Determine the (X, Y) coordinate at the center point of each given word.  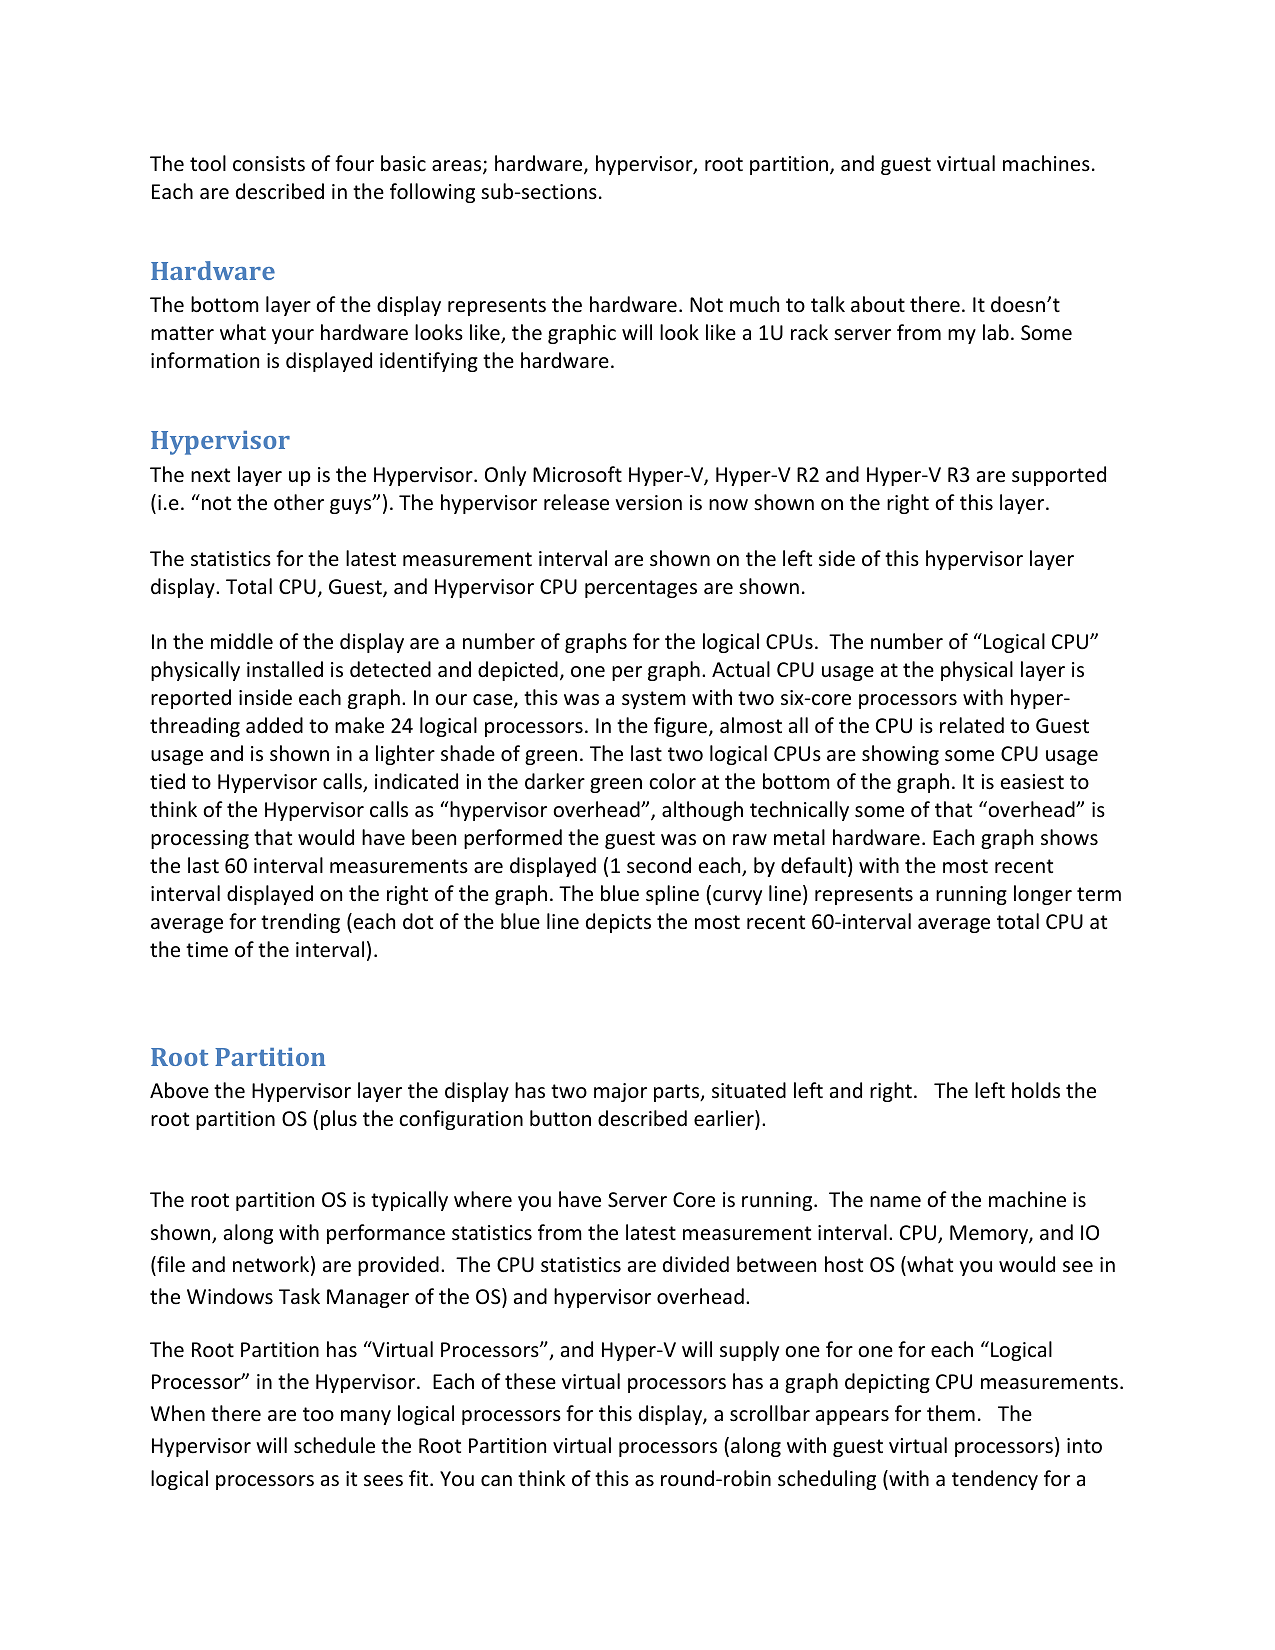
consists (269, 164)
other (299, 502)
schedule (334, 1445)
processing (200, 839)
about (878, 304)
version (648, 503)
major (620, 1092)
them (951, 1413)
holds (1036, 1090)
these (530, 1381)
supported (1059, 476)
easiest (1032, 782)
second (659, 865)
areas (458, 167)
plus (339, 1120)
